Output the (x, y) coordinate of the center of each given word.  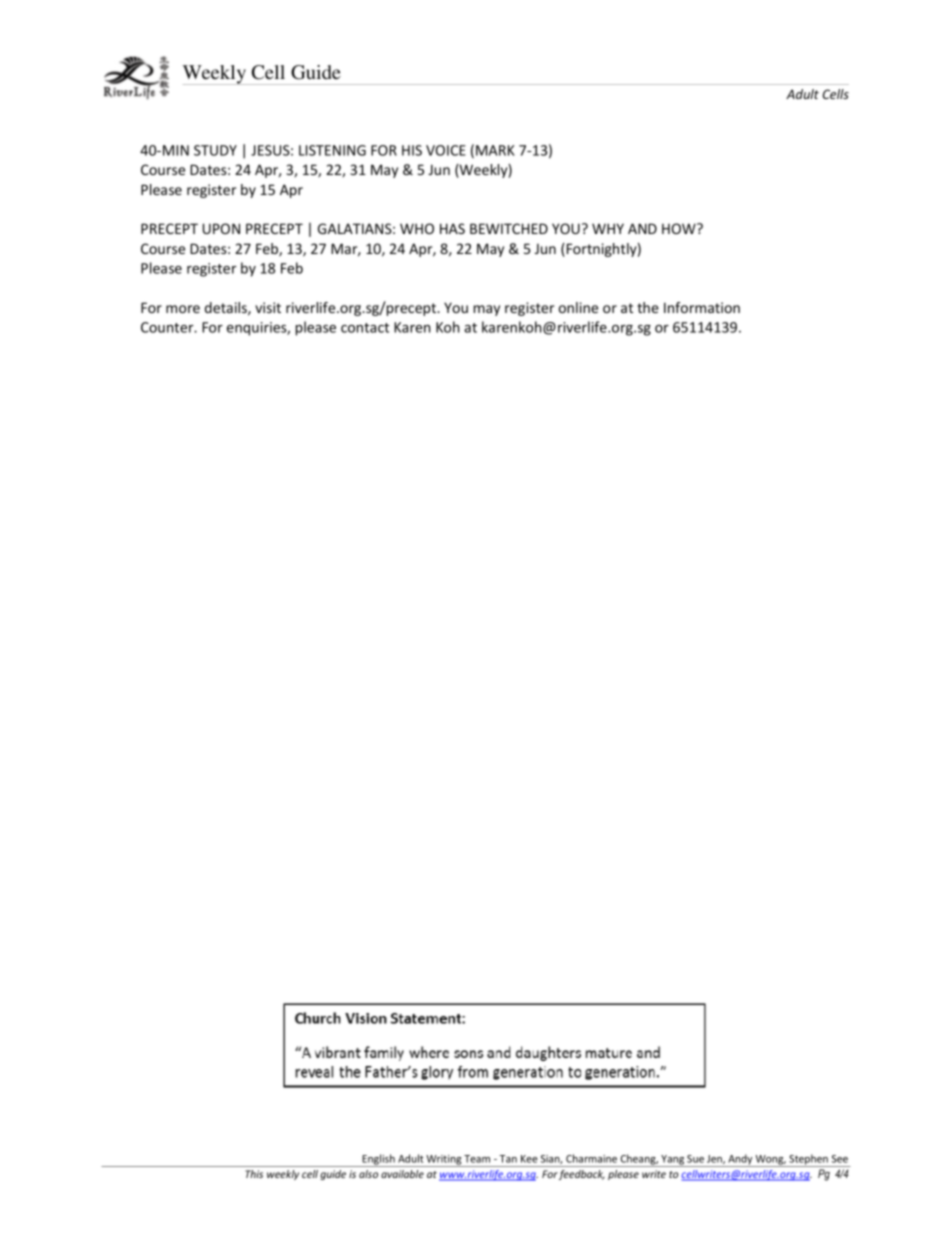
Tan (508, 1159)
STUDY (215, 150)
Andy (740, 1160)
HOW (680, 228)
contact (365, 328)
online (578, 307)
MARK (495, 150)
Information (702, 307)
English (378, 1160)
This (254, 1174)
